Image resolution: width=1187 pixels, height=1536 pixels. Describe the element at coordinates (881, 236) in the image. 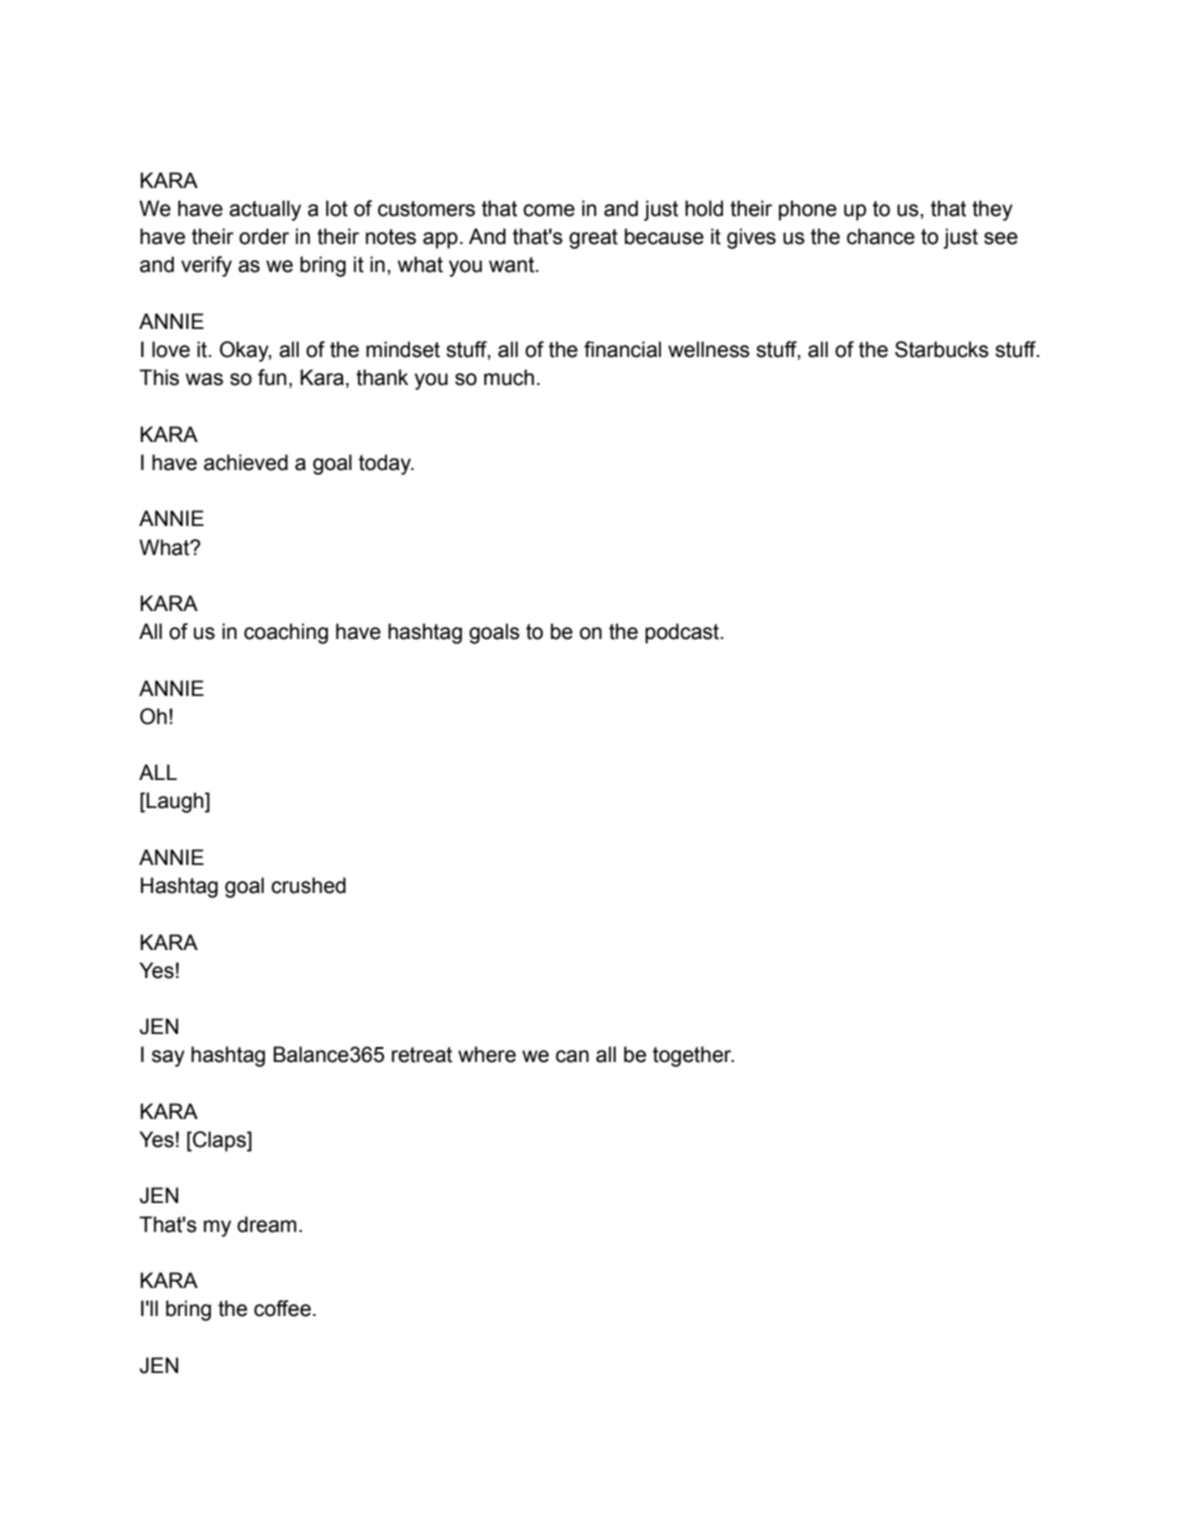

I see `chance` at that location.
